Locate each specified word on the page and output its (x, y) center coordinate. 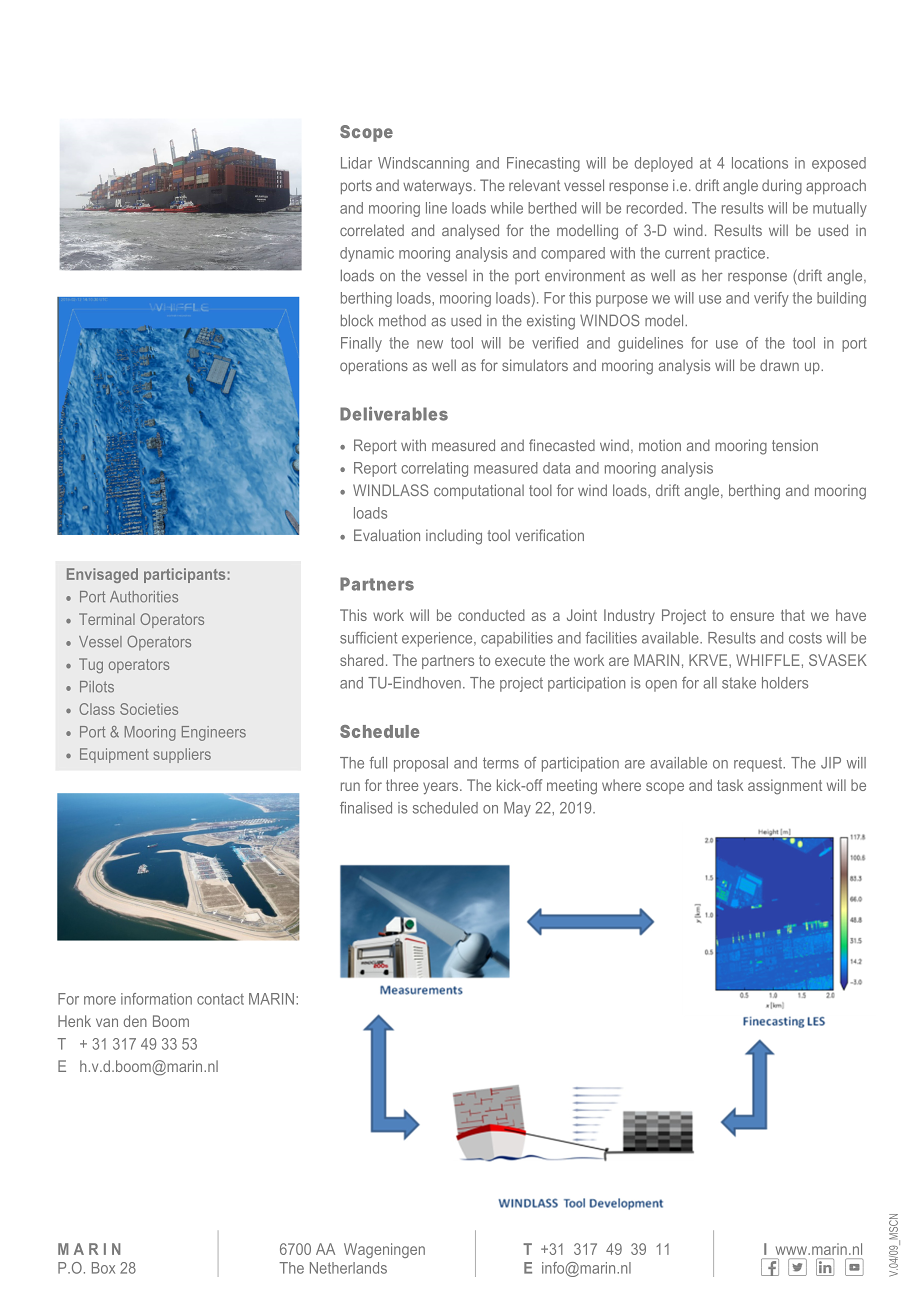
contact (220, 999)
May (517, 809)
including (454, 537)
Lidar (356, 163)
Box (103, 1268)
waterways (437, 187)
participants (184, 575)
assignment (785, 787)
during (782, 187)
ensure (752, 616)
